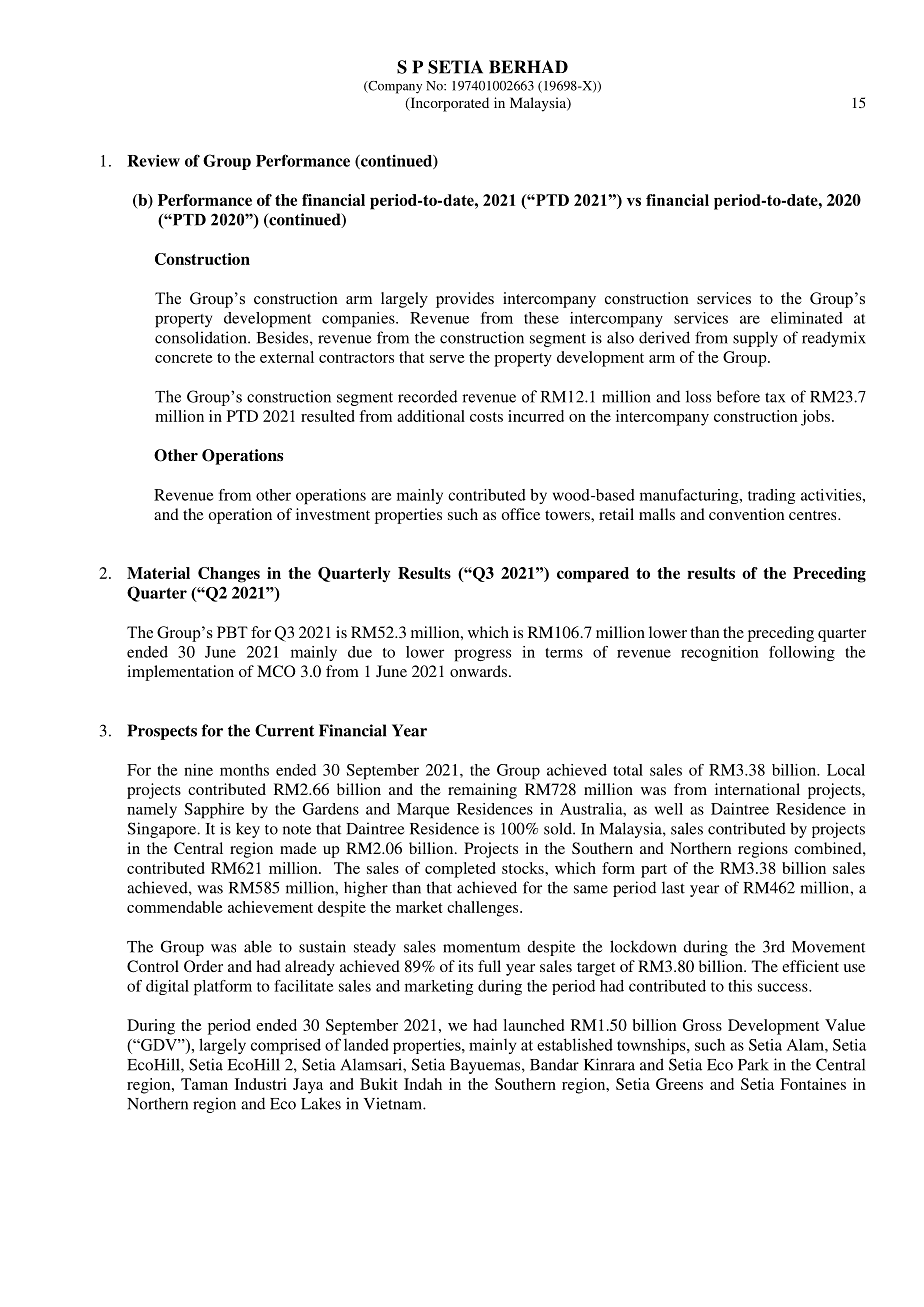  What do you see at coordinates (593, 575) in the image?
I see `compared` at bounding box center [593, 575].
